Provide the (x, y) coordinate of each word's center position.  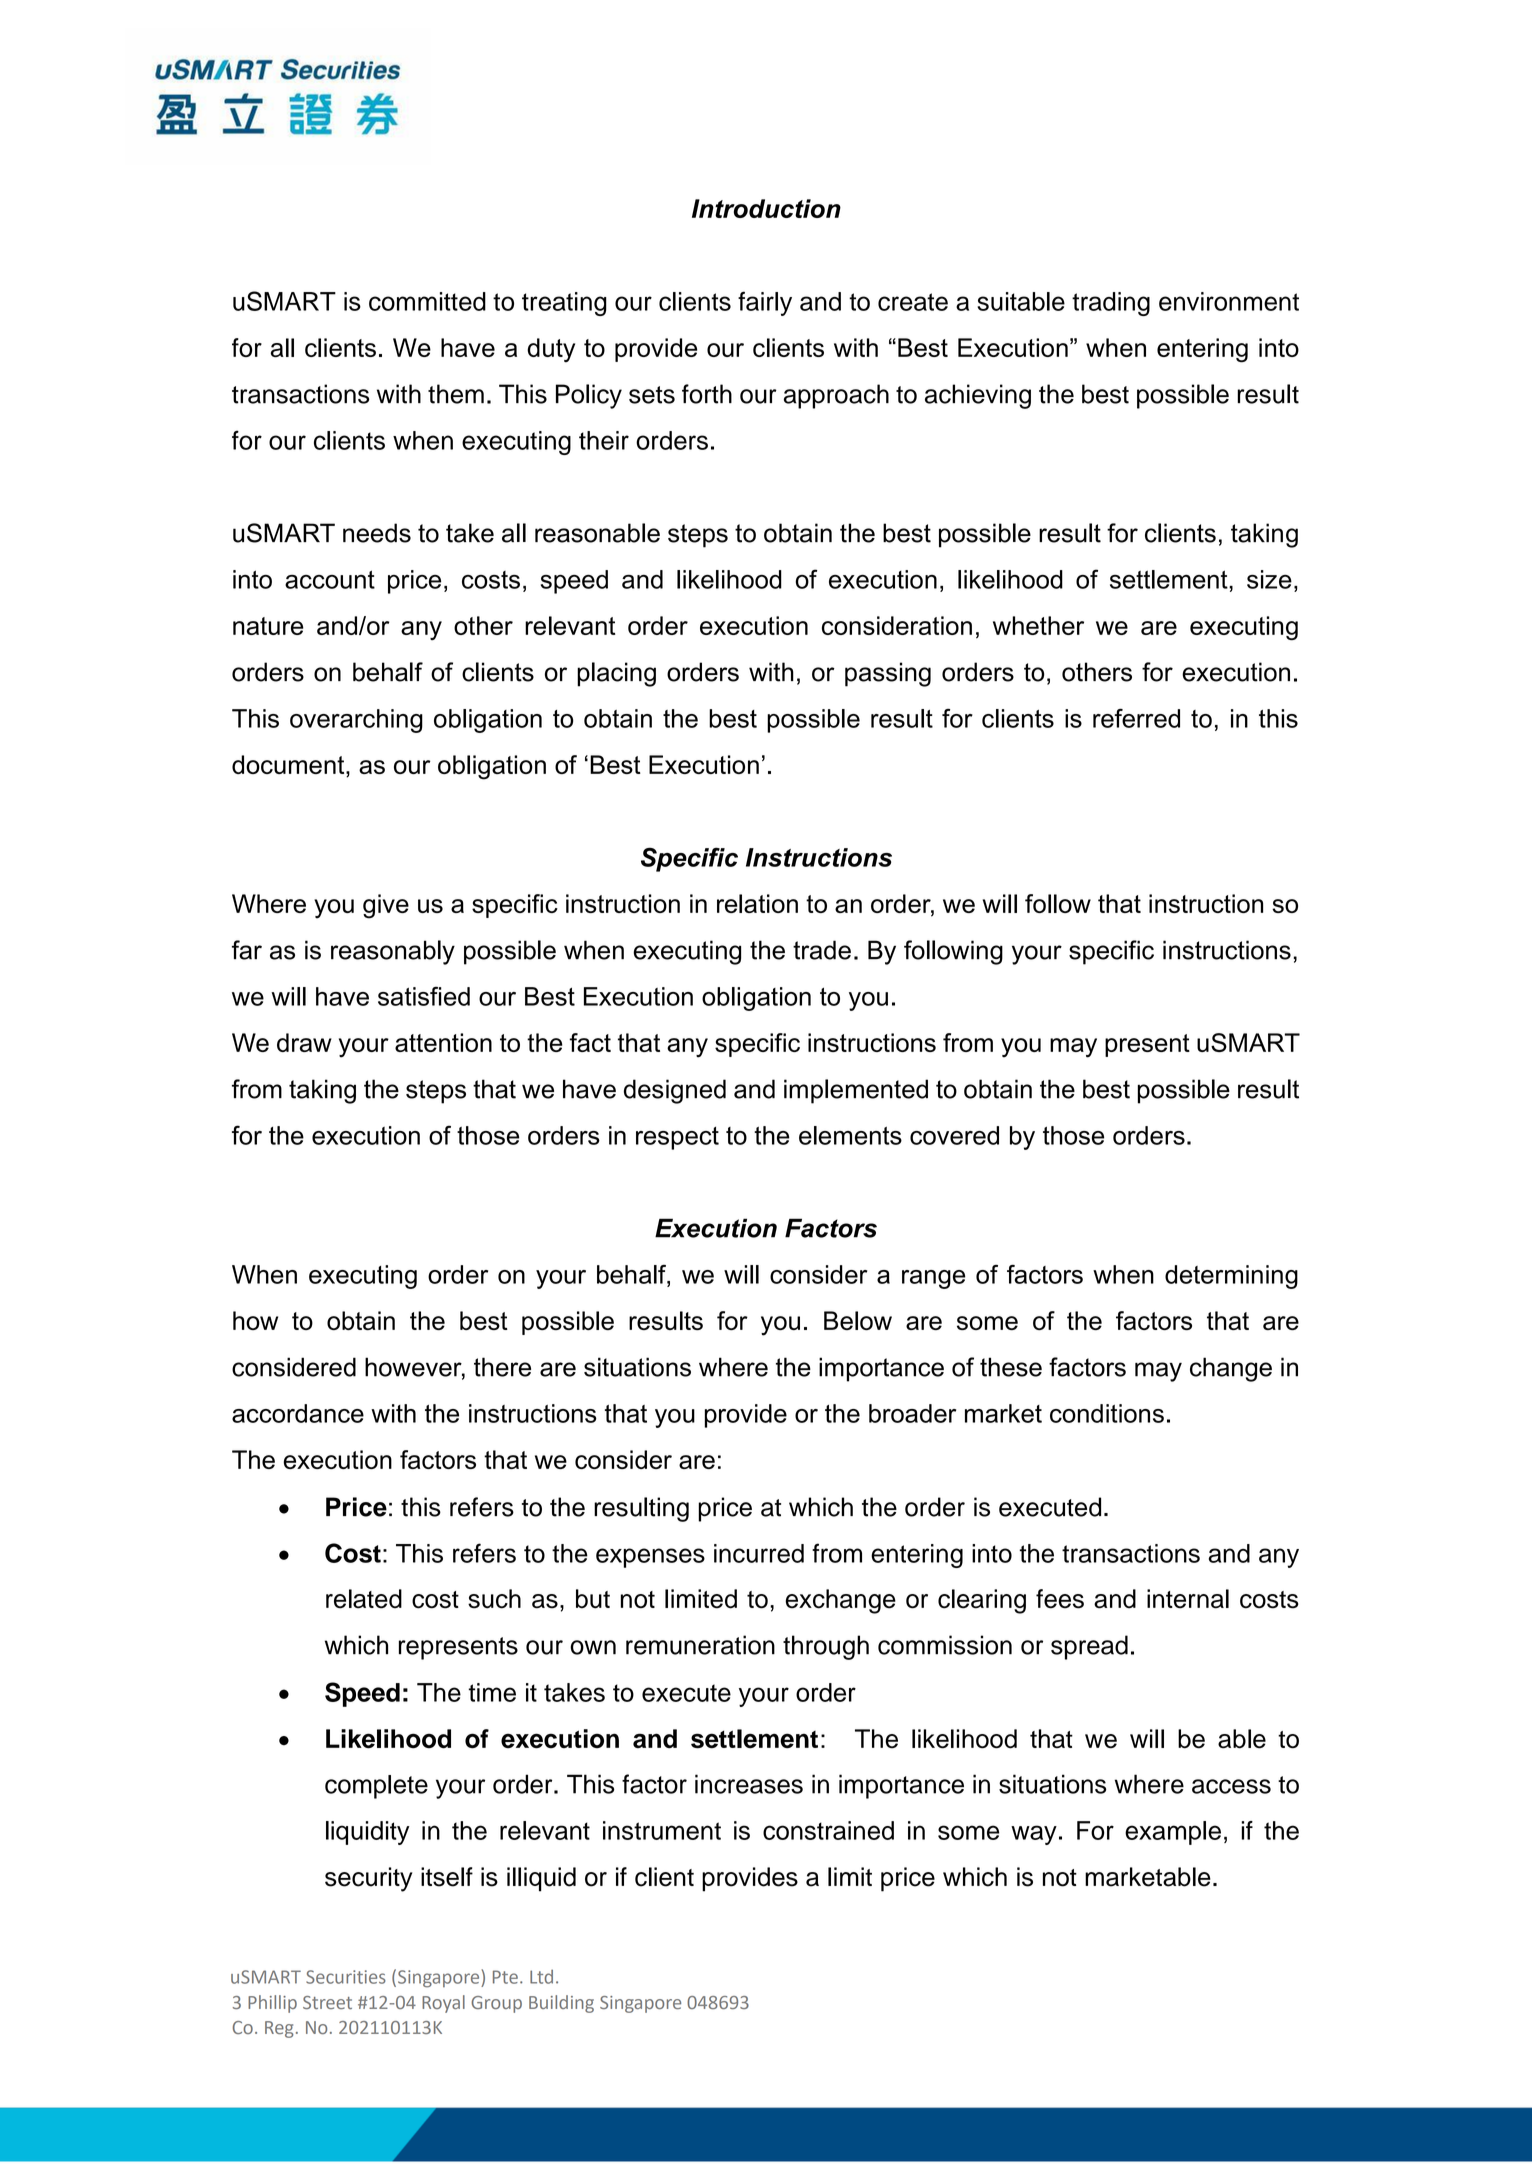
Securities (346, 1977)
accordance (298, 1413)
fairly (765, 303)
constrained (828, 1830)
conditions (1107, 1413)
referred (1136, 718)
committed (427, 301)
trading (1111, 304)
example (1173, 1833)
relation (757, 903)
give (386, 906)
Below (858, 1320)
